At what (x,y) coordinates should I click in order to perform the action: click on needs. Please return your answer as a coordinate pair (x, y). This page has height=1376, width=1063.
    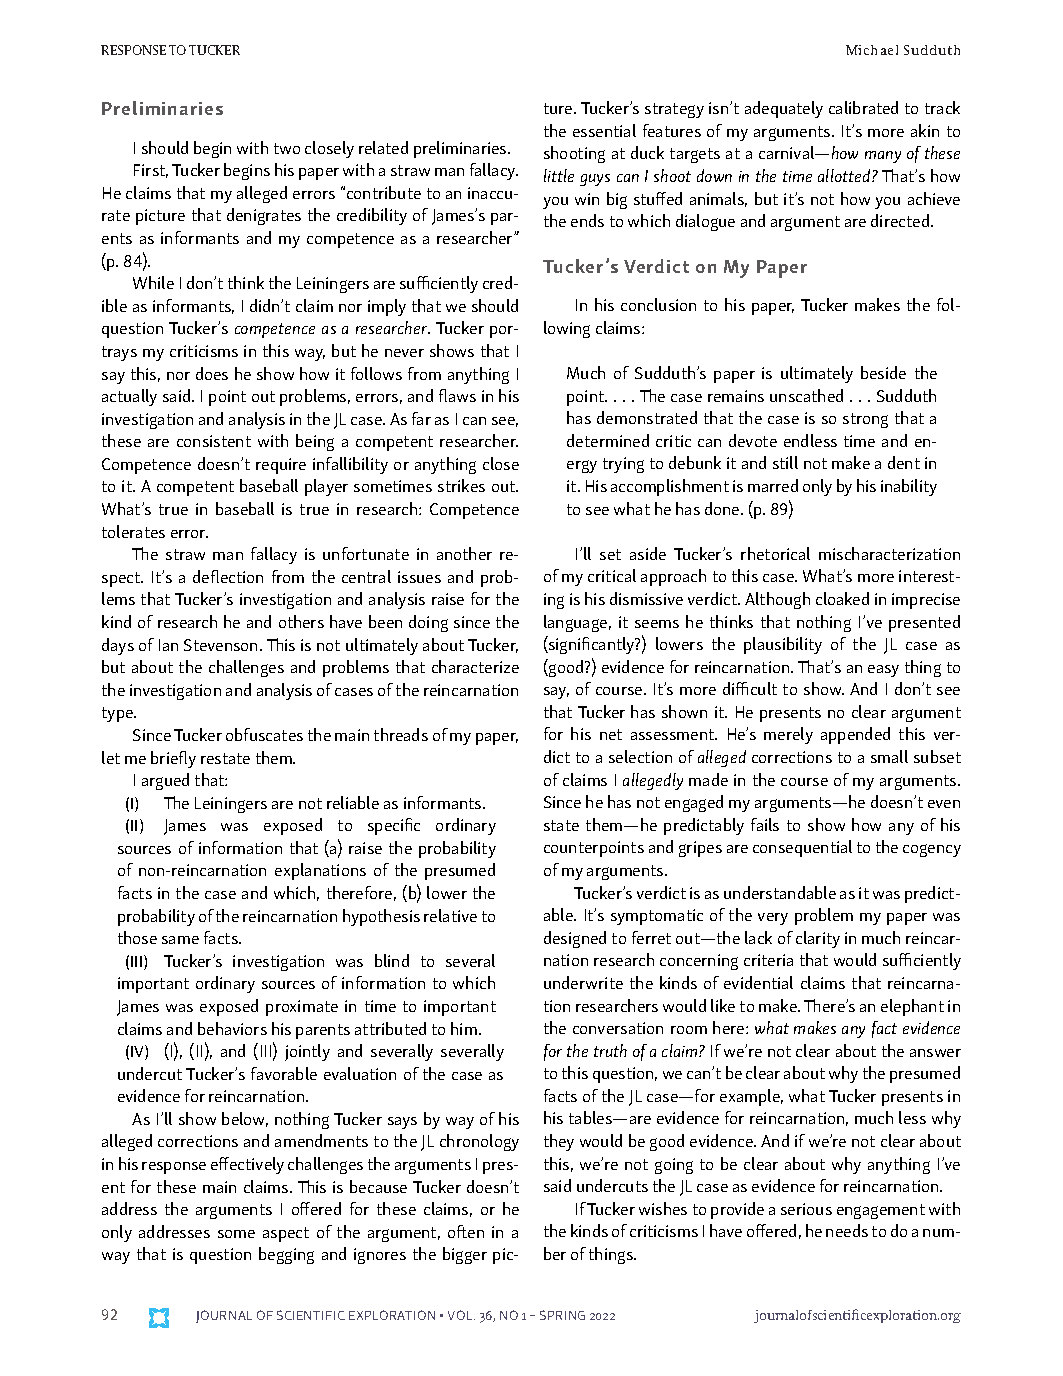
    Looking at the image, I should click on (847, 1230).
